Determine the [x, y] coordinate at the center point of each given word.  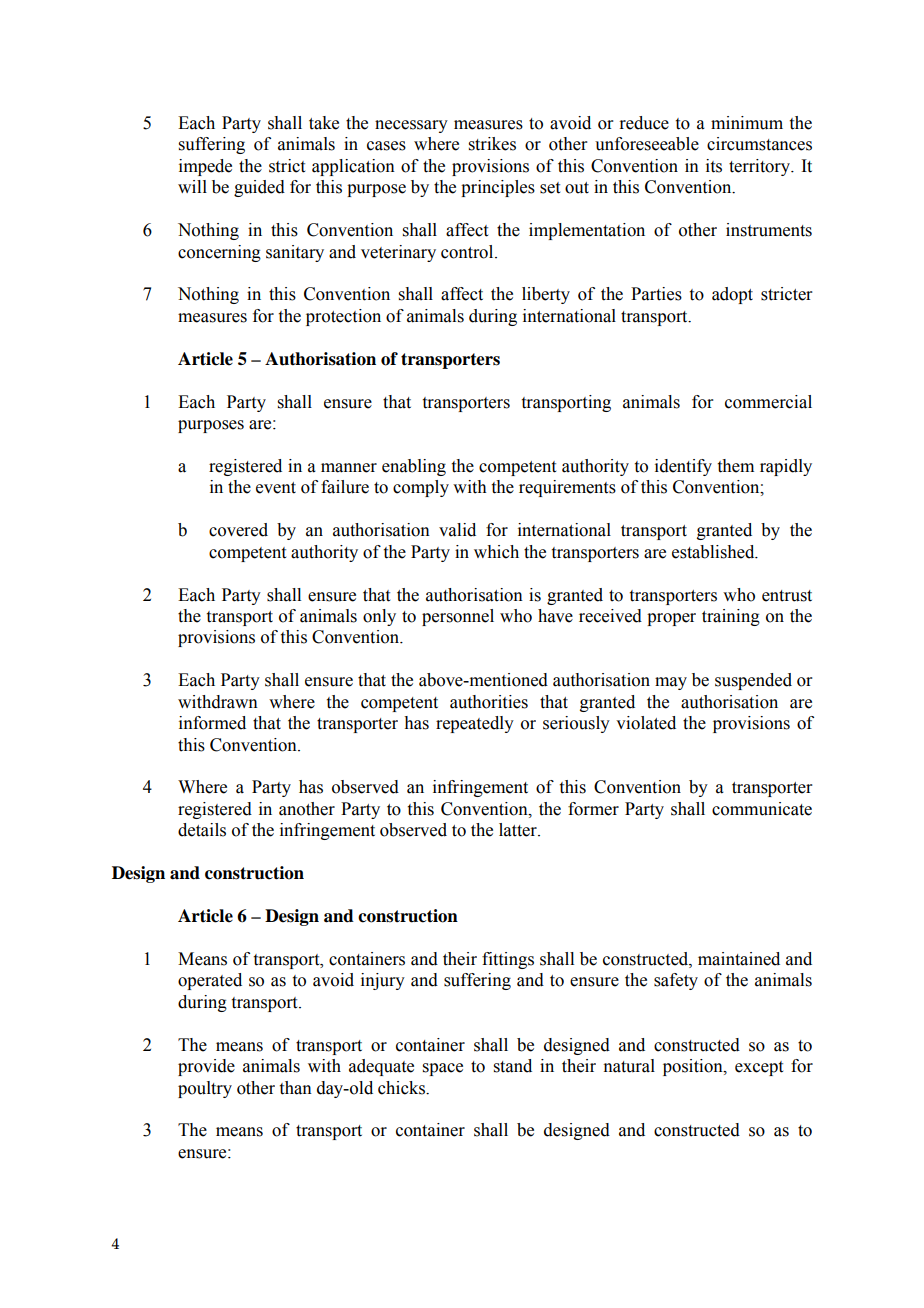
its [714, 166]
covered [238, 530]
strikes [492, 144]
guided [259, 188]
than [296, 1088]
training [731, 617]
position [694, 1067]
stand [513, 1066]
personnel [458, 617]
